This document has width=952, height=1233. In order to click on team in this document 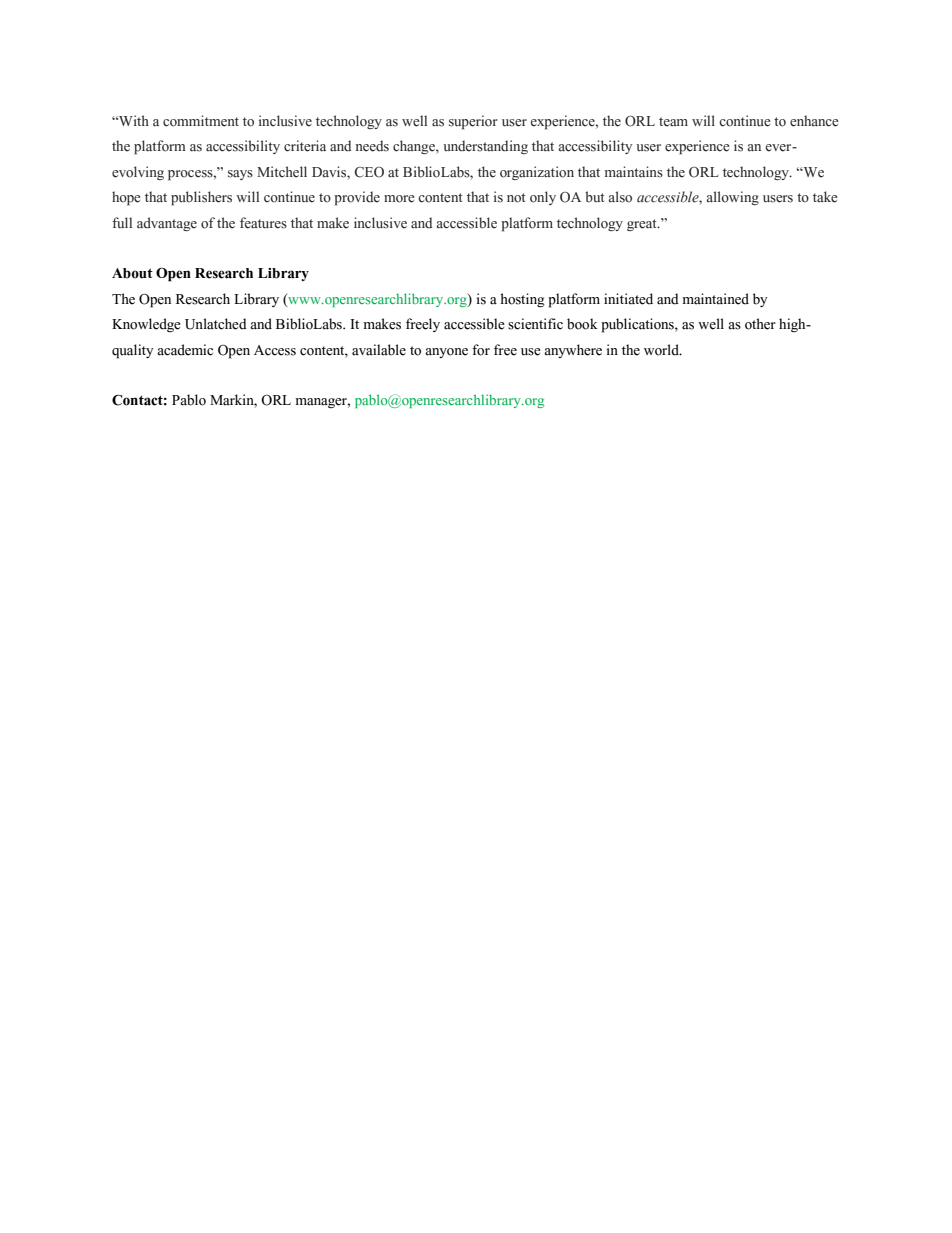, I will do `click(673, 122)`.
